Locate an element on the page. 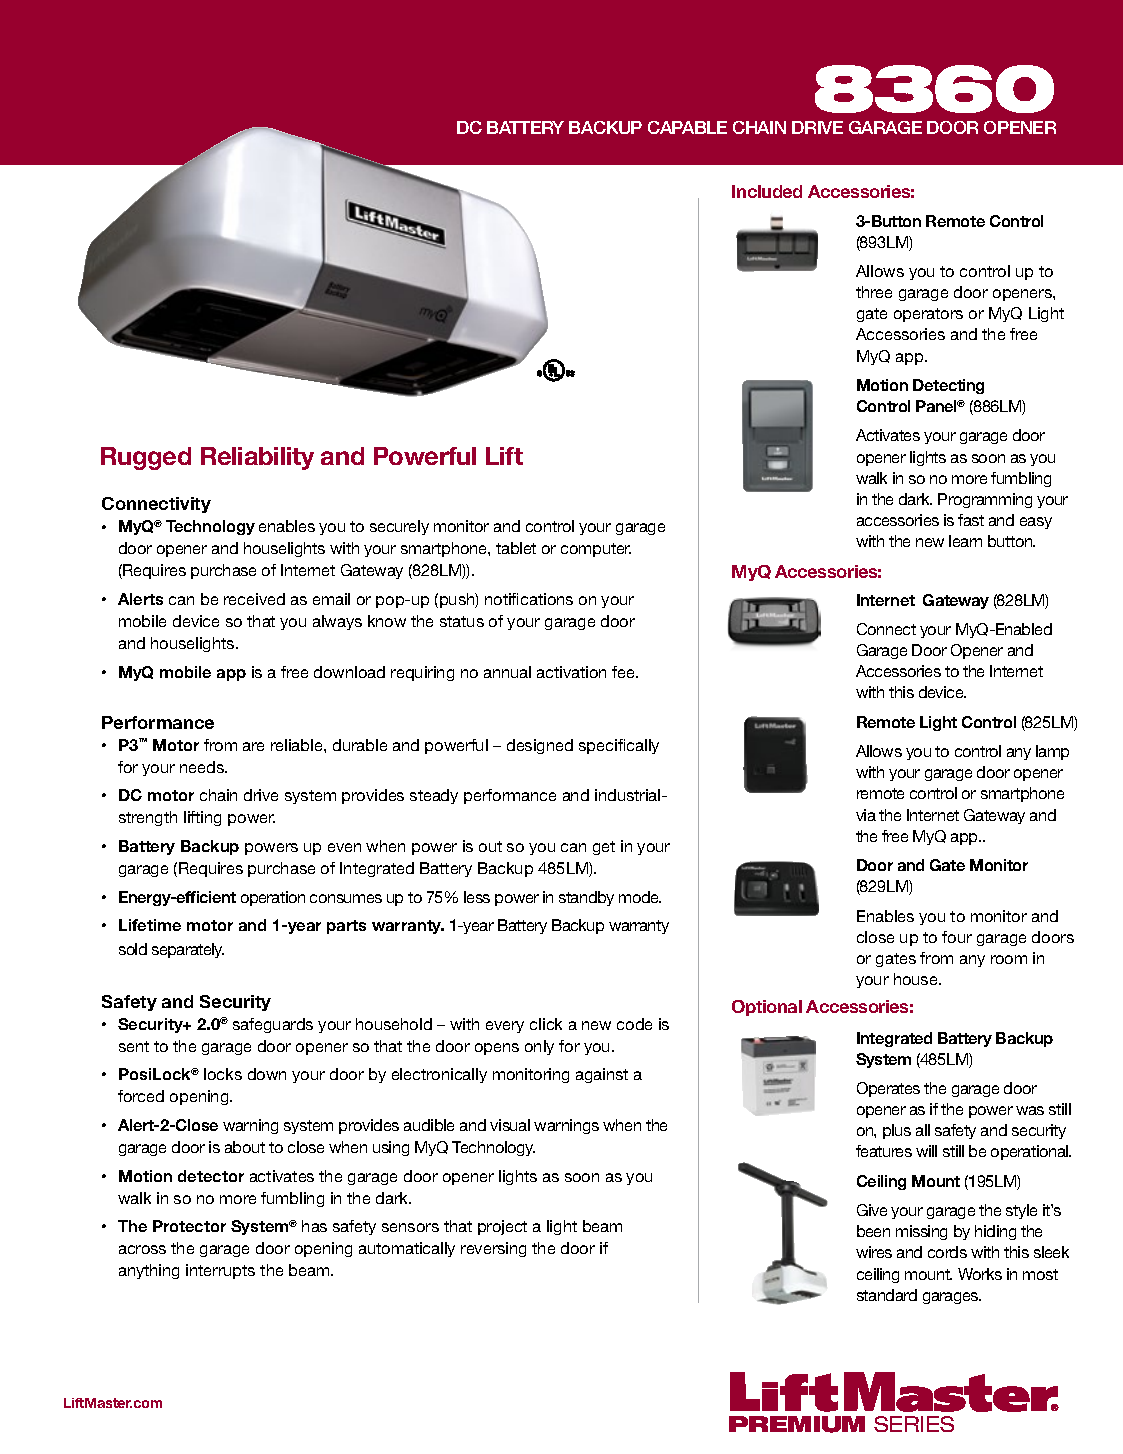  SERIES is located at coordinates (914, 1424).
